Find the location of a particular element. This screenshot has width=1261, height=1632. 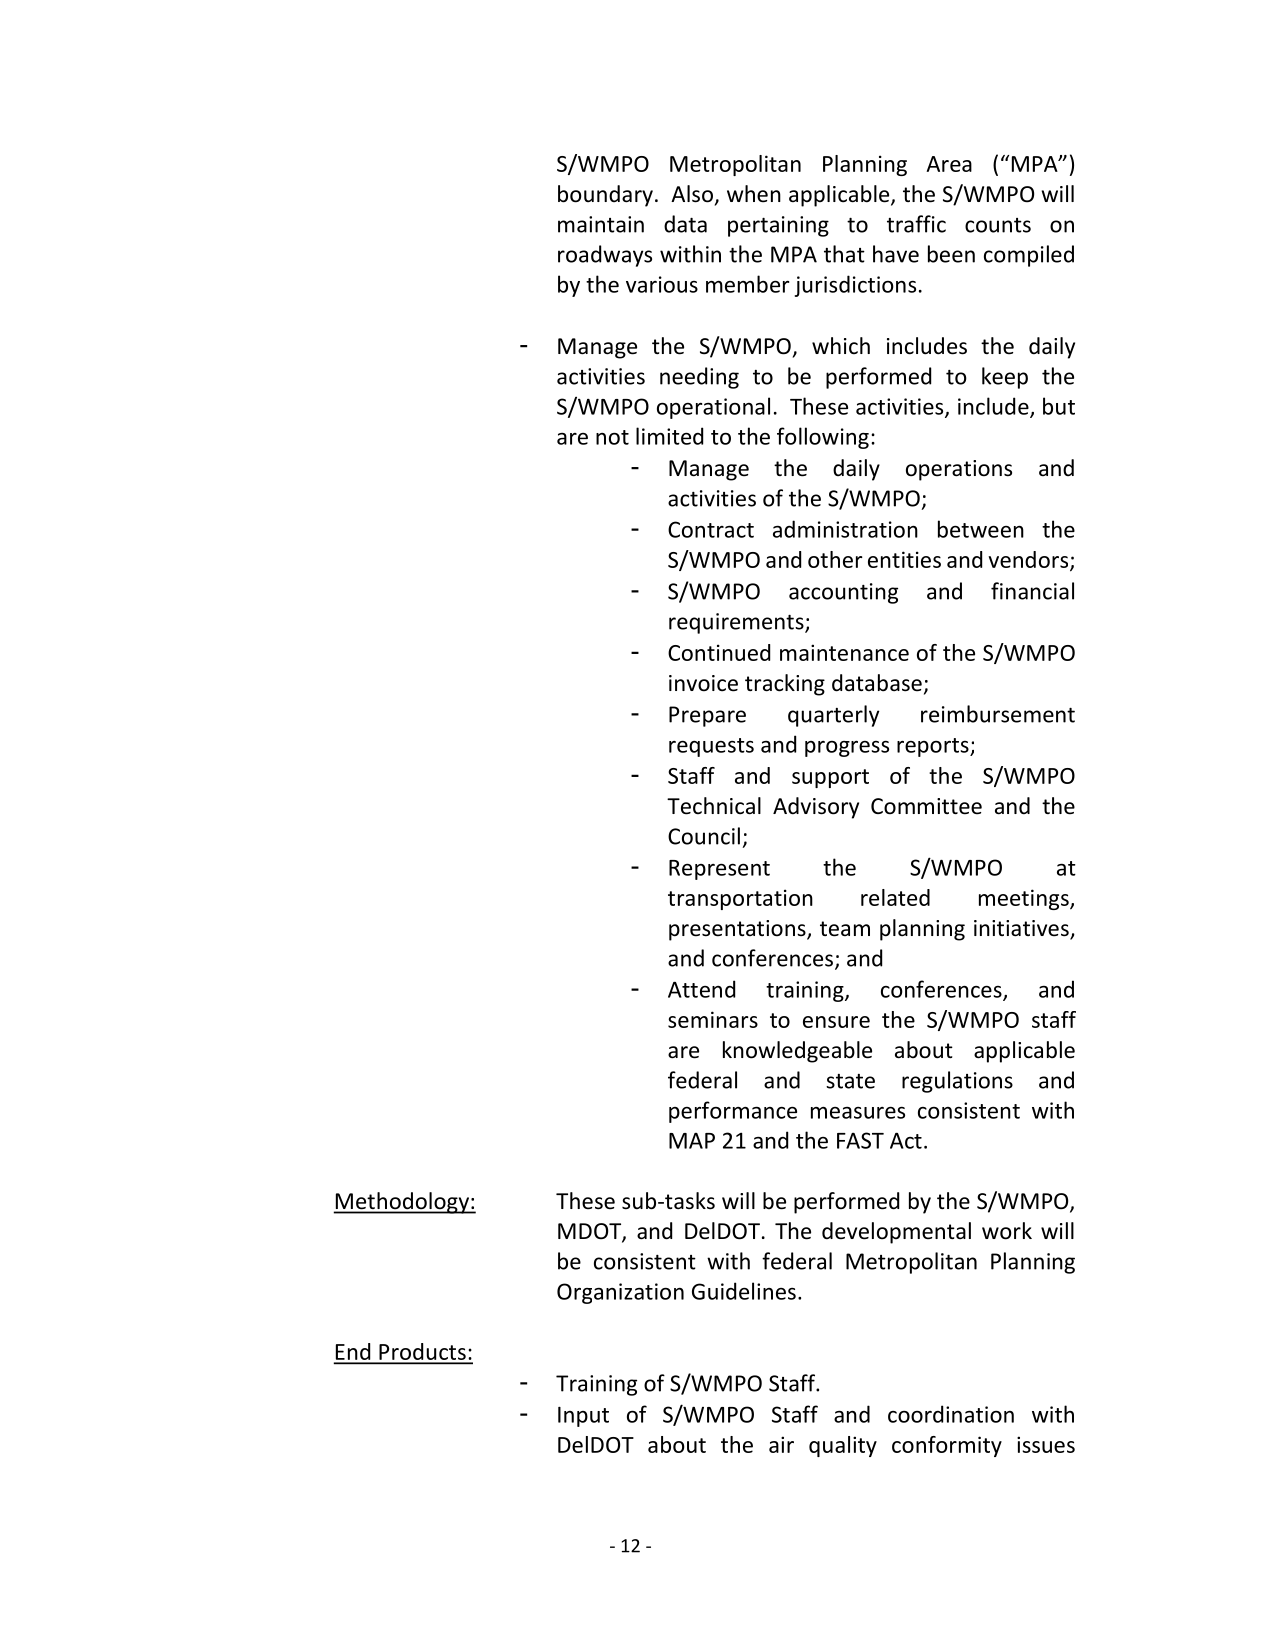

boundary is located at coordinates (605, 196).
